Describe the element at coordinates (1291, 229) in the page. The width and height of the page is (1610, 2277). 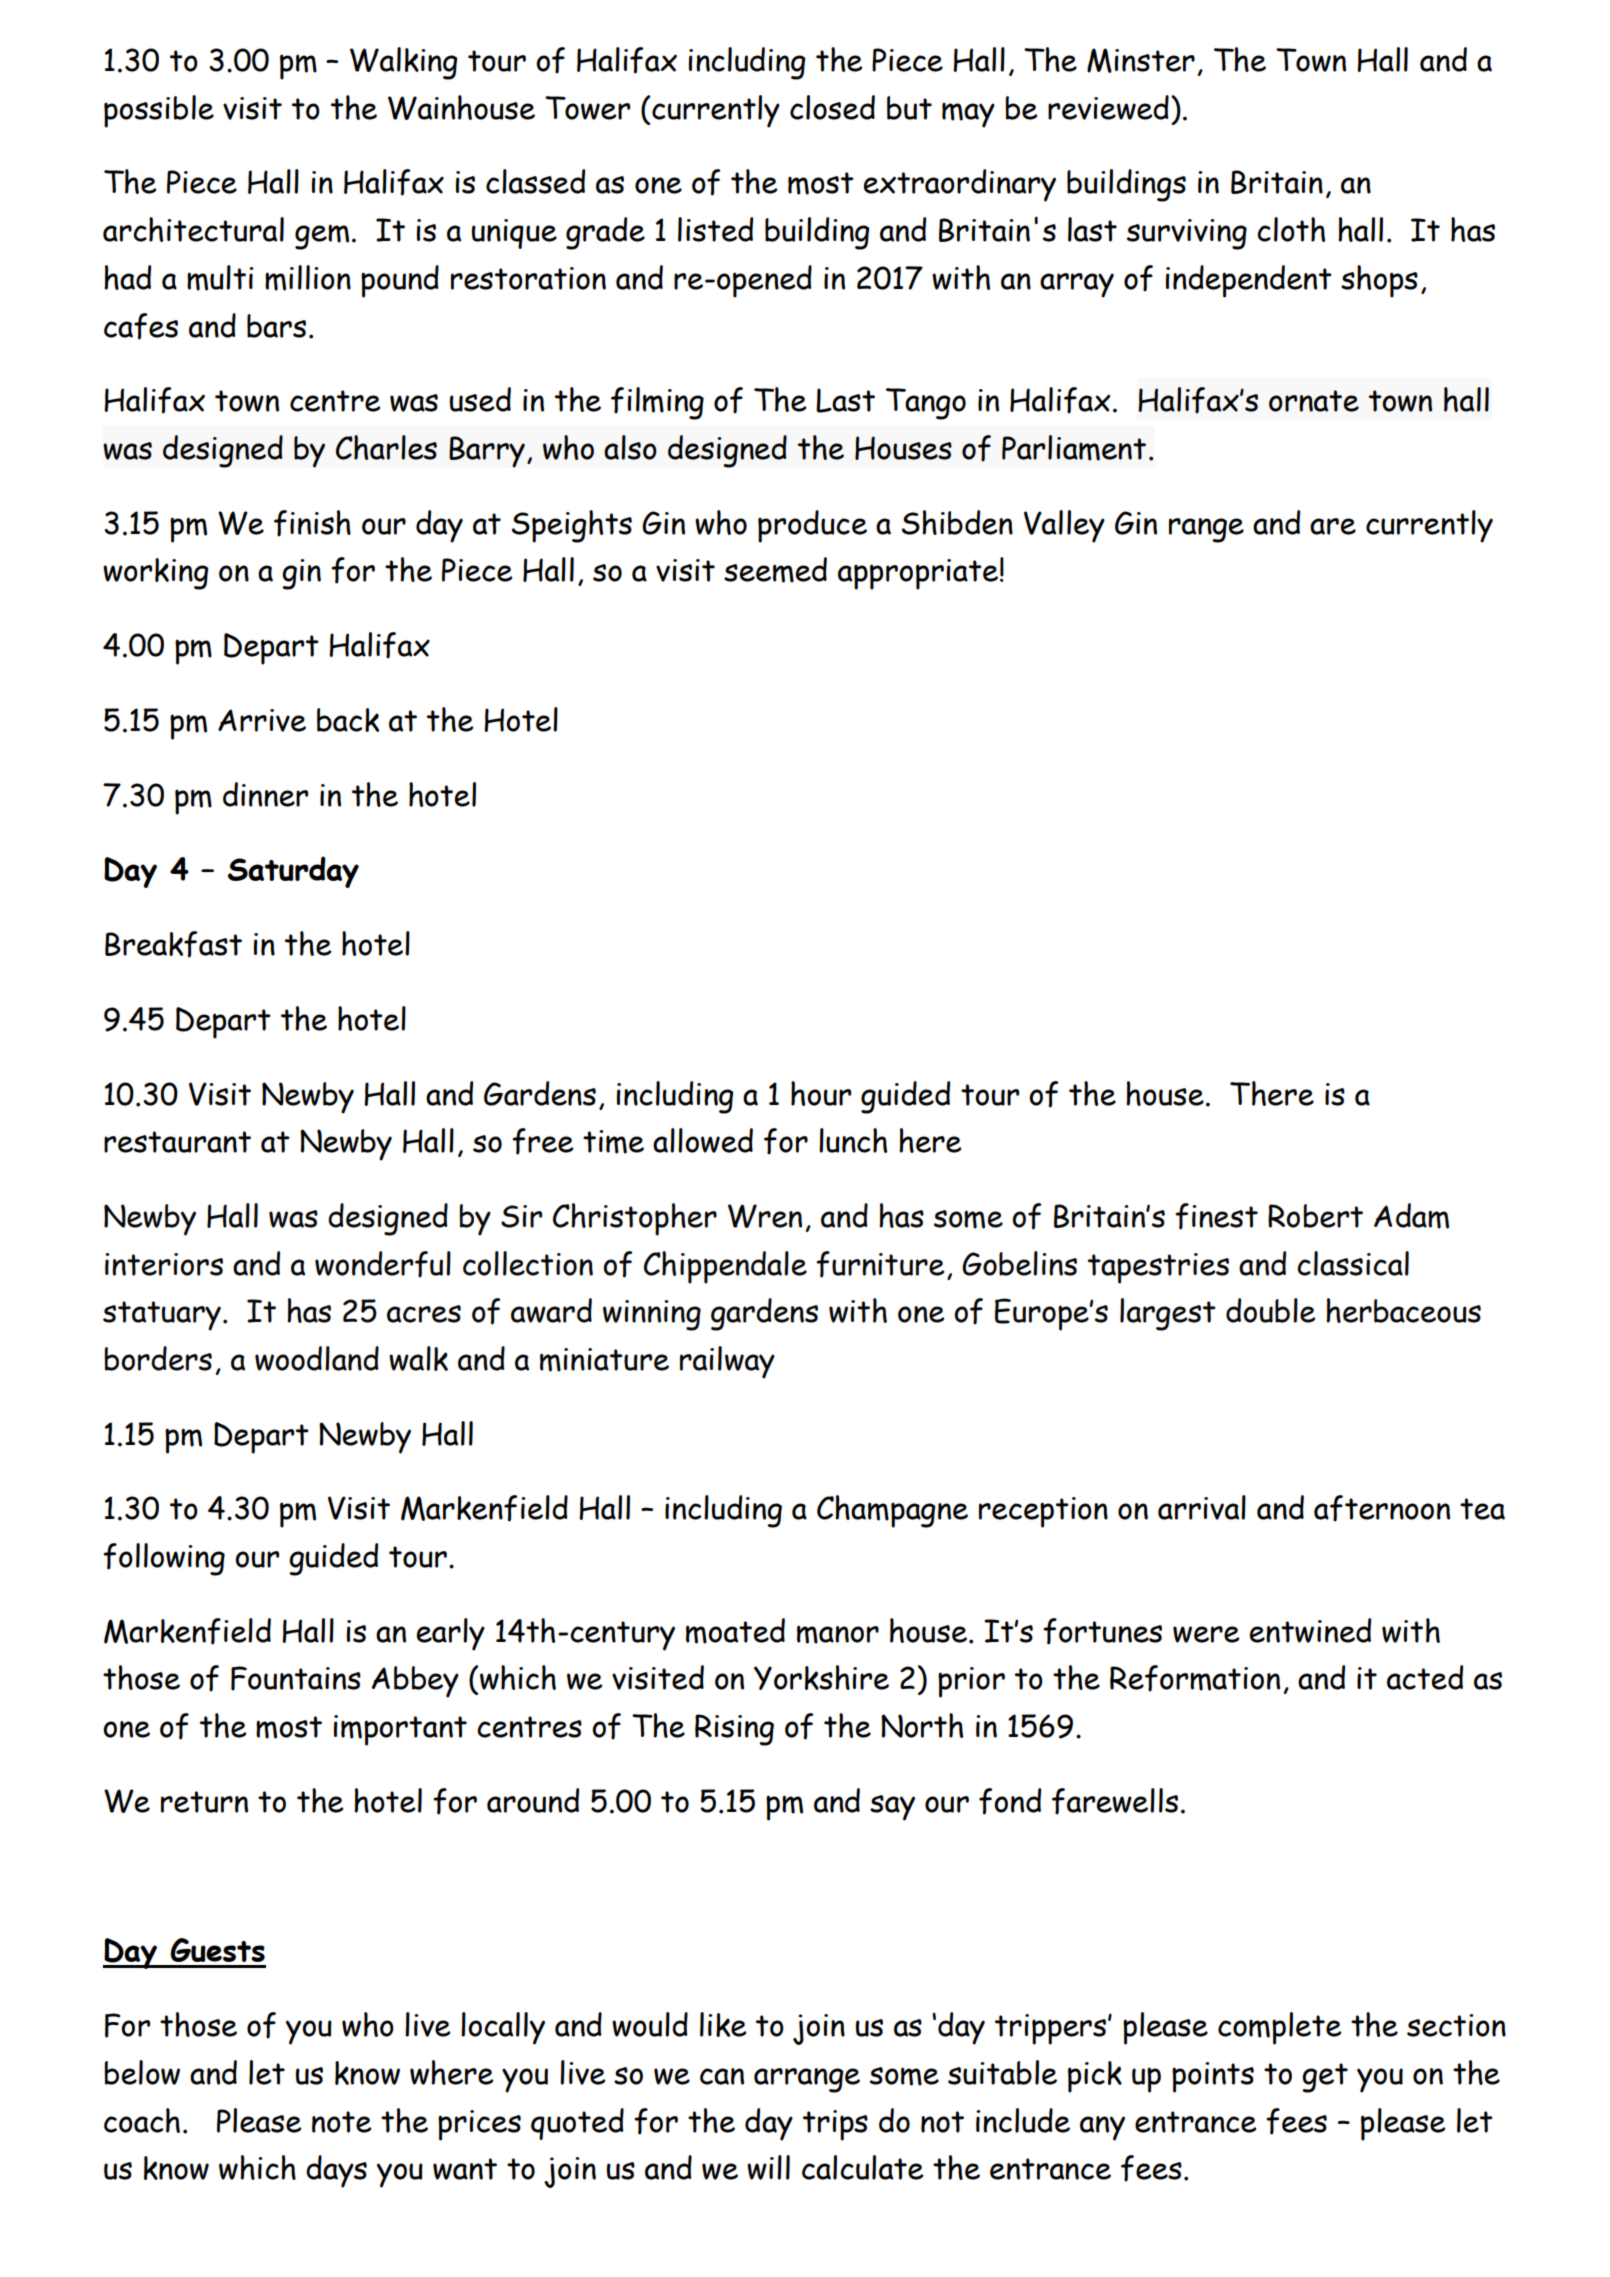
I see `cloth` at that location.
